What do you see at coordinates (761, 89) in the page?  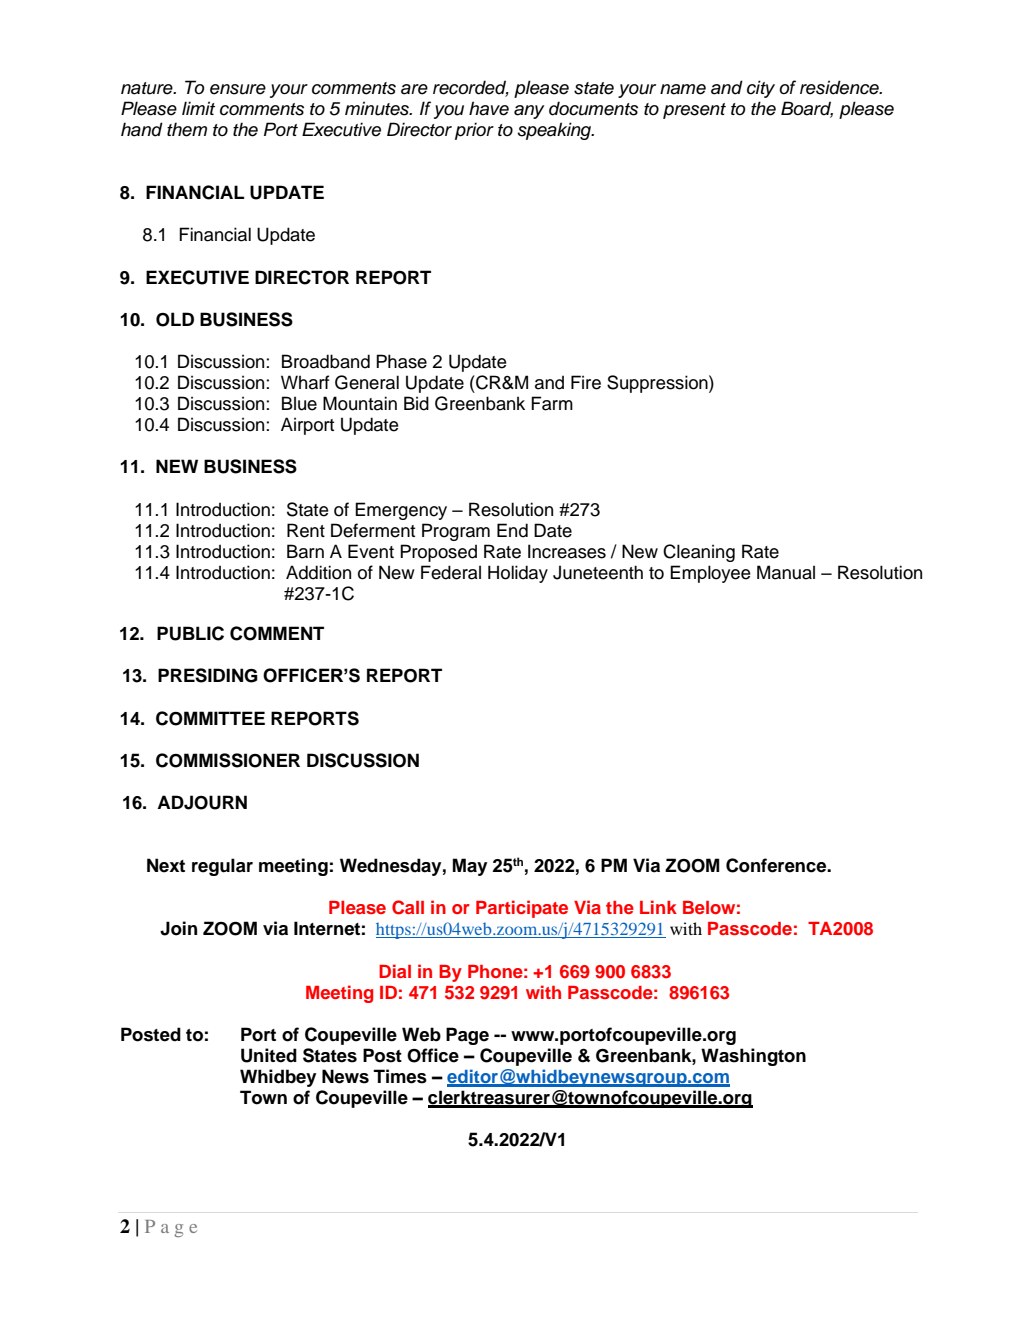 I see `city` at bounding box center [761, 89].
